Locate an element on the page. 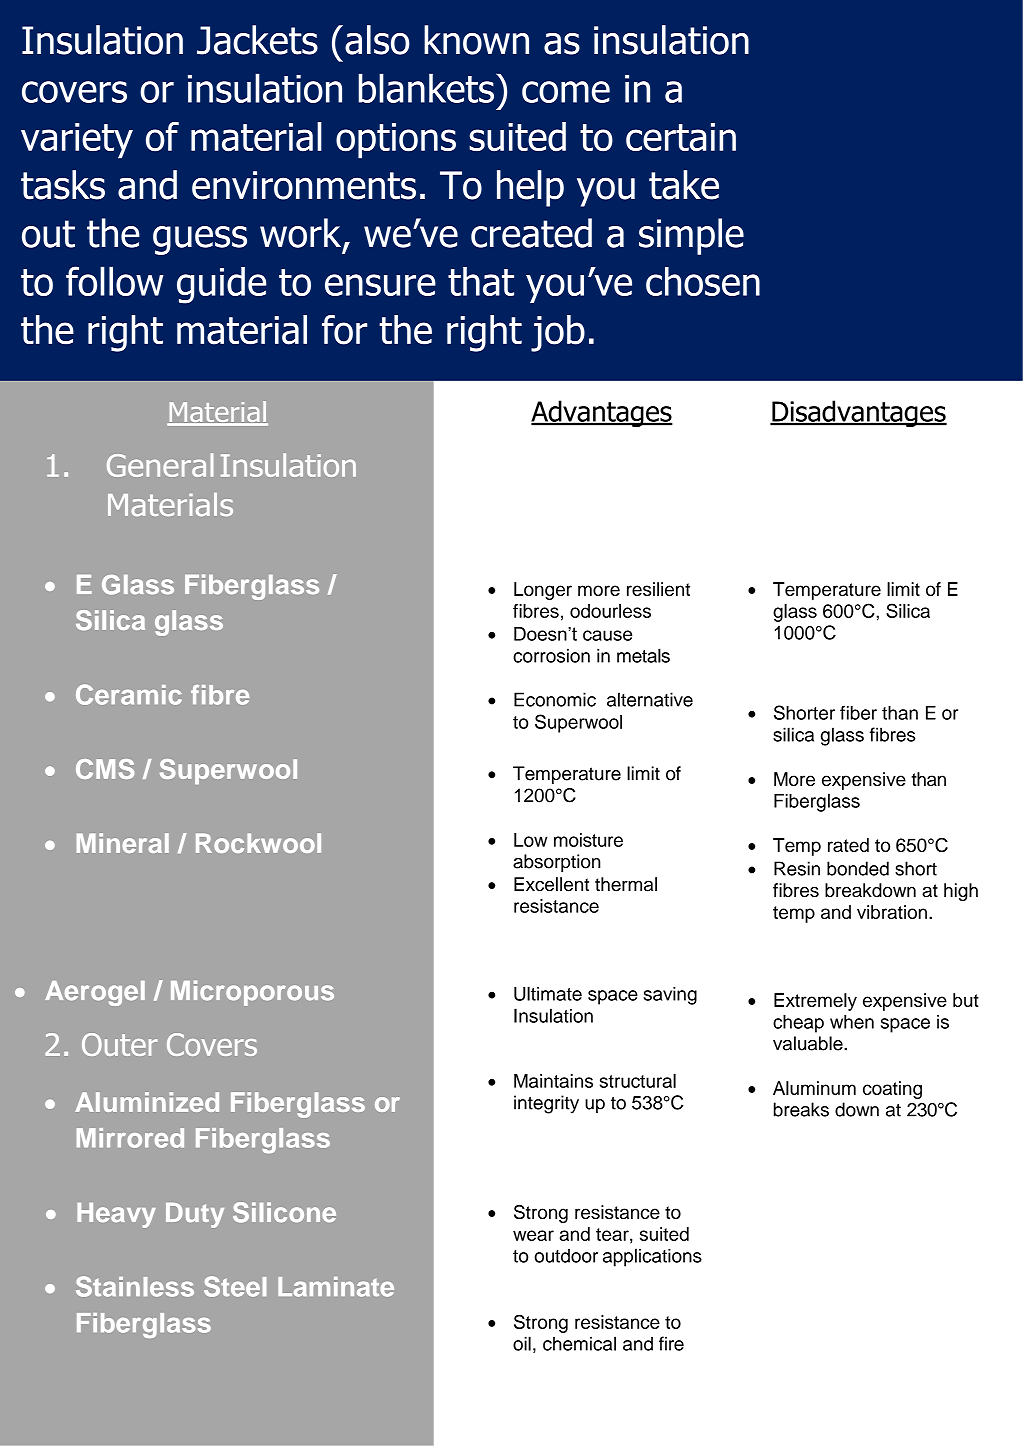  resilient is located at coordinates (658, 589).
